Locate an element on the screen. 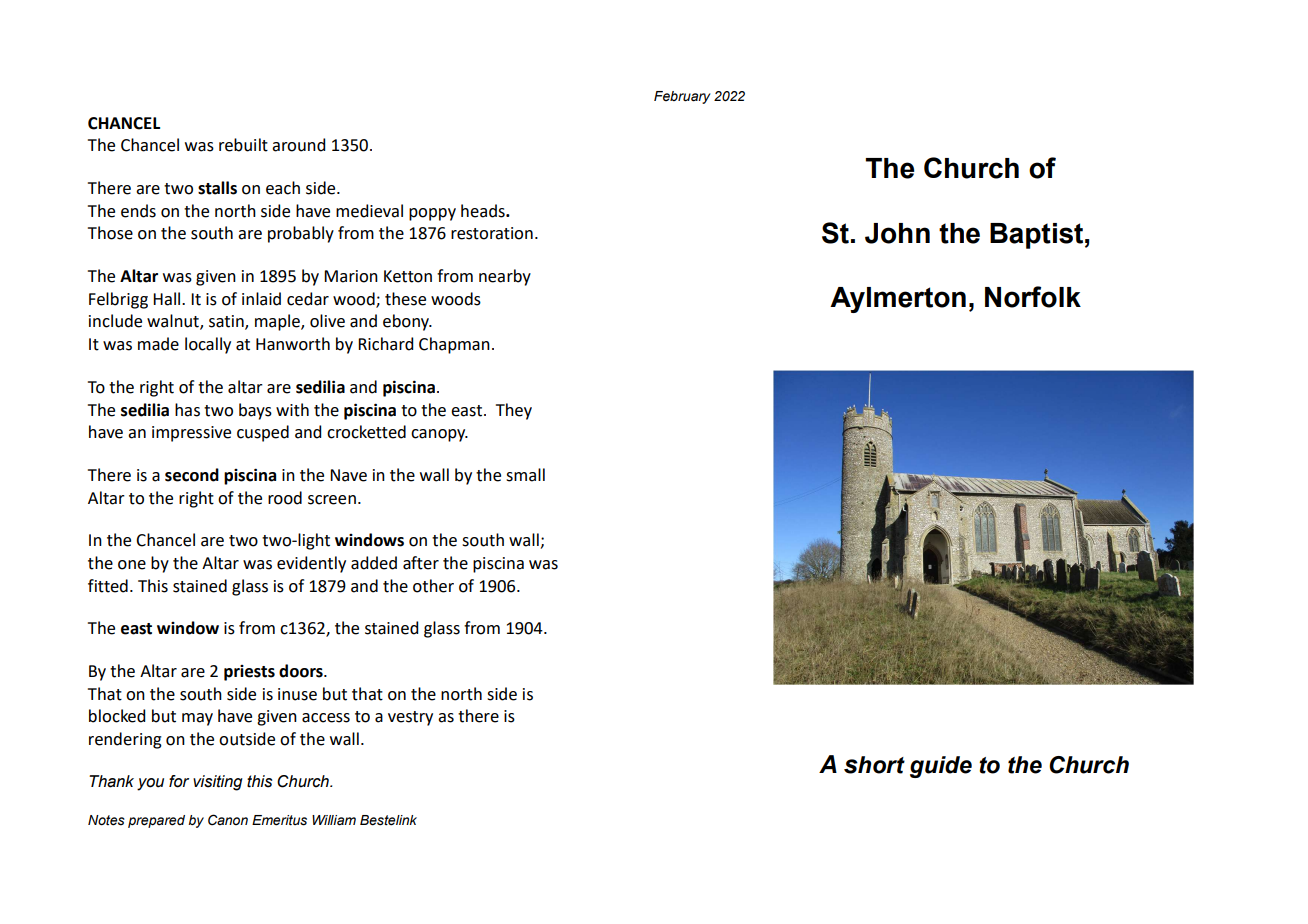 The width and height of the screenshot is (1308, 924). February is located at coordinates (682, 97).
